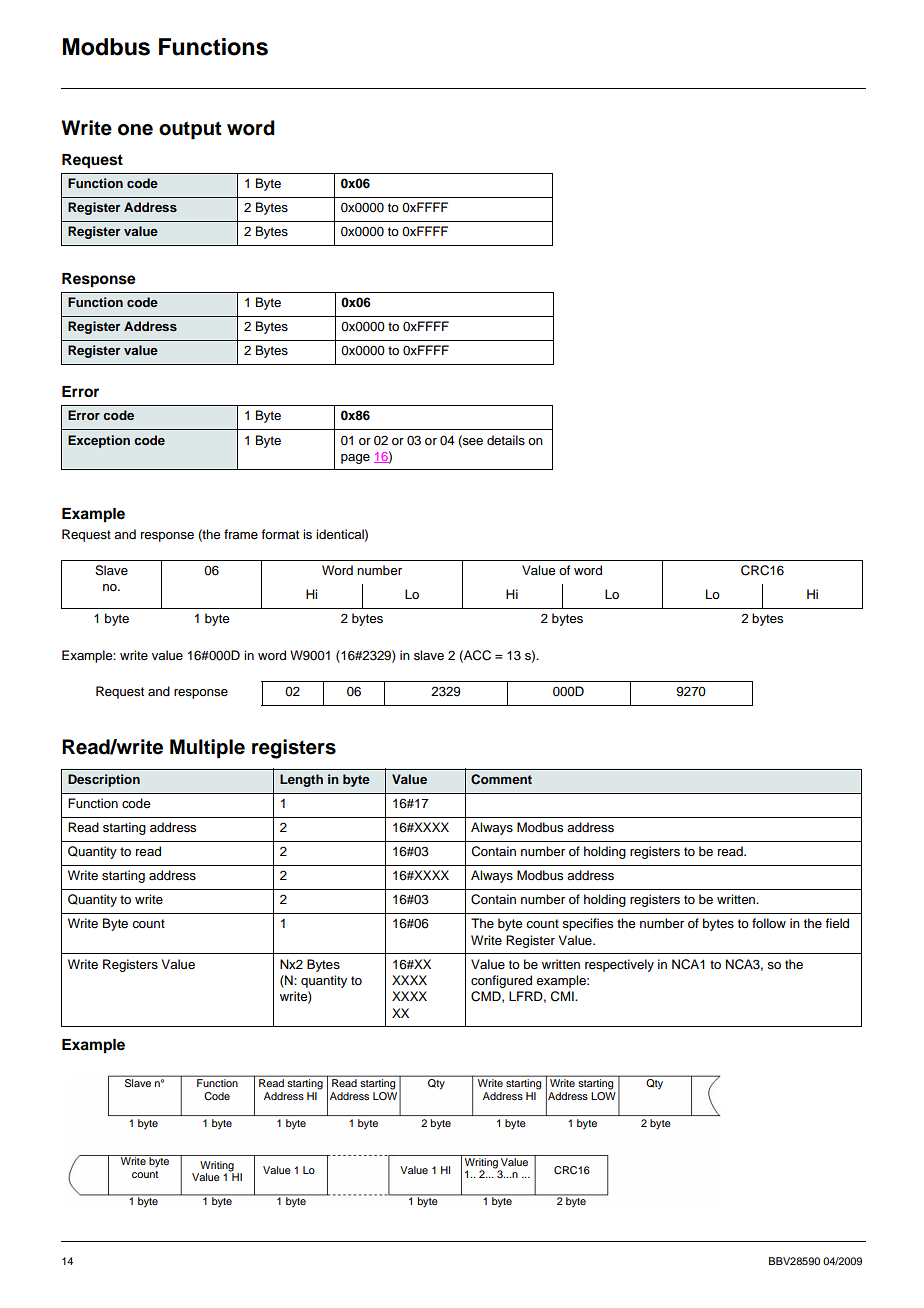 The width and height of the image is (924, 1308). What do you see at coordinates (506, 440) in the image?
I see `details` at bounding box center [506, 440].
